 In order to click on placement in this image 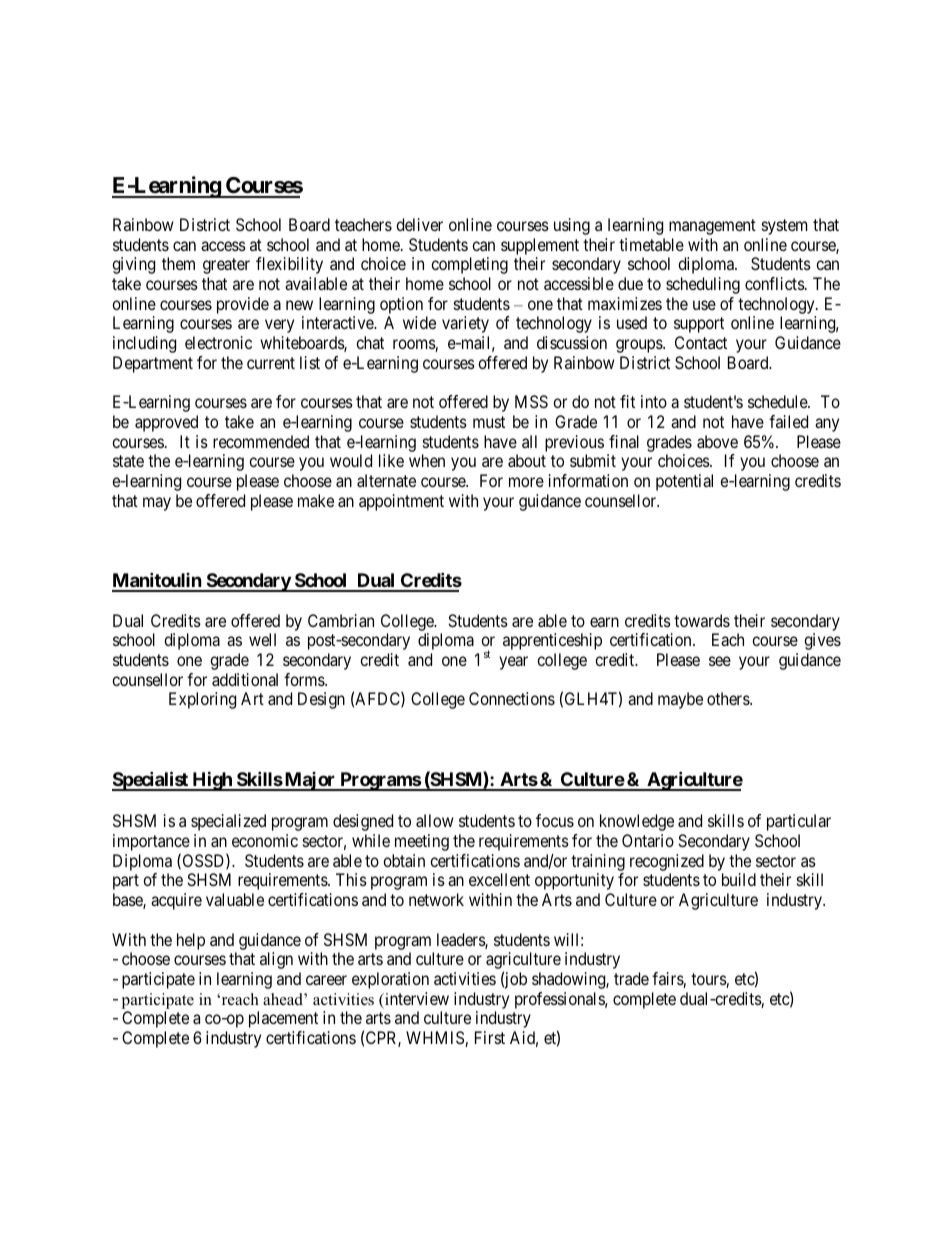, I will do `click(283, 1019)`.
